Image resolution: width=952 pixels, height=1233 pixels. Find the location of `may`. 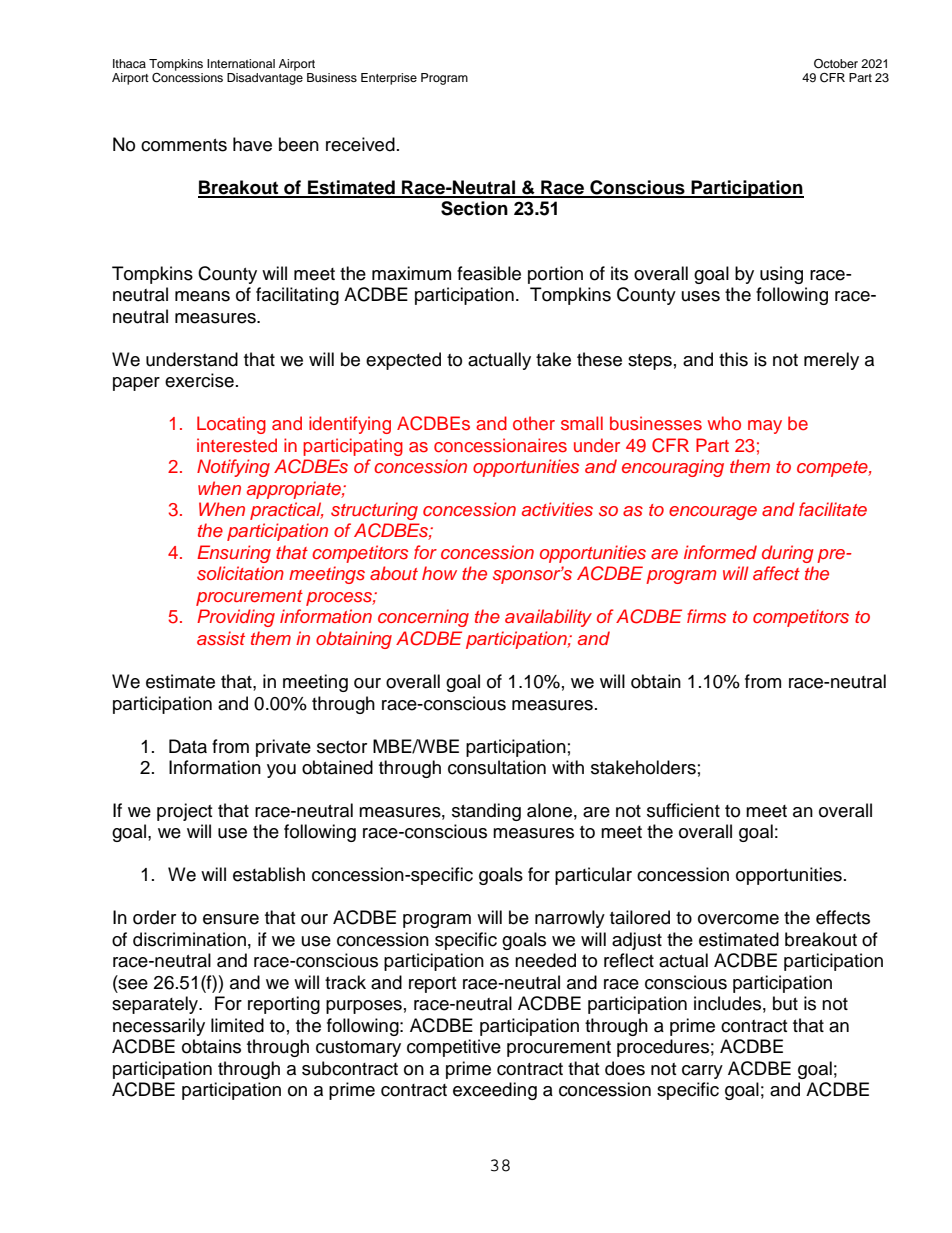

may is located at coordinates (765, 427).
